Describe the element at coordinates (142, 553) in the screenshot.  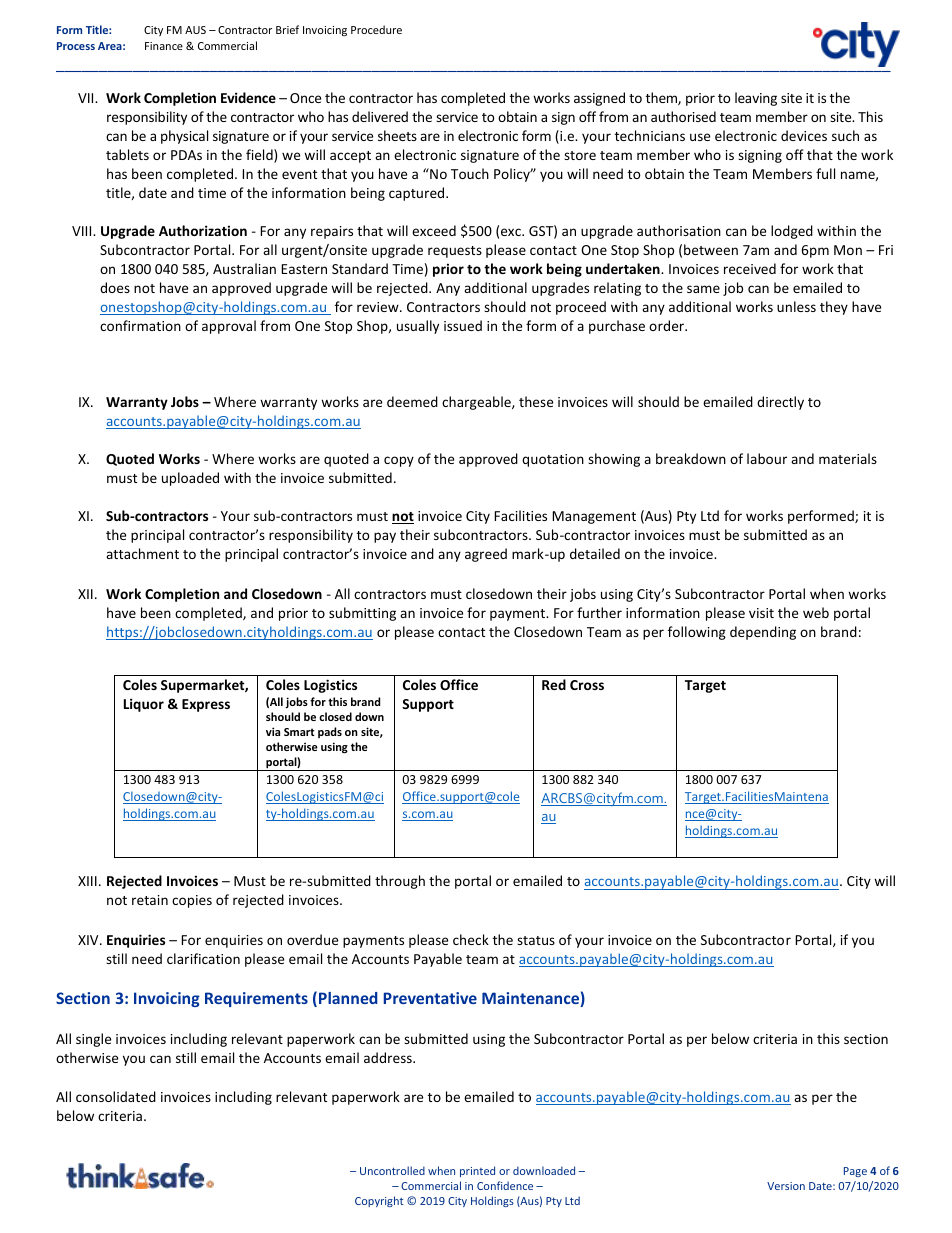
I see `attachment` at that location.
